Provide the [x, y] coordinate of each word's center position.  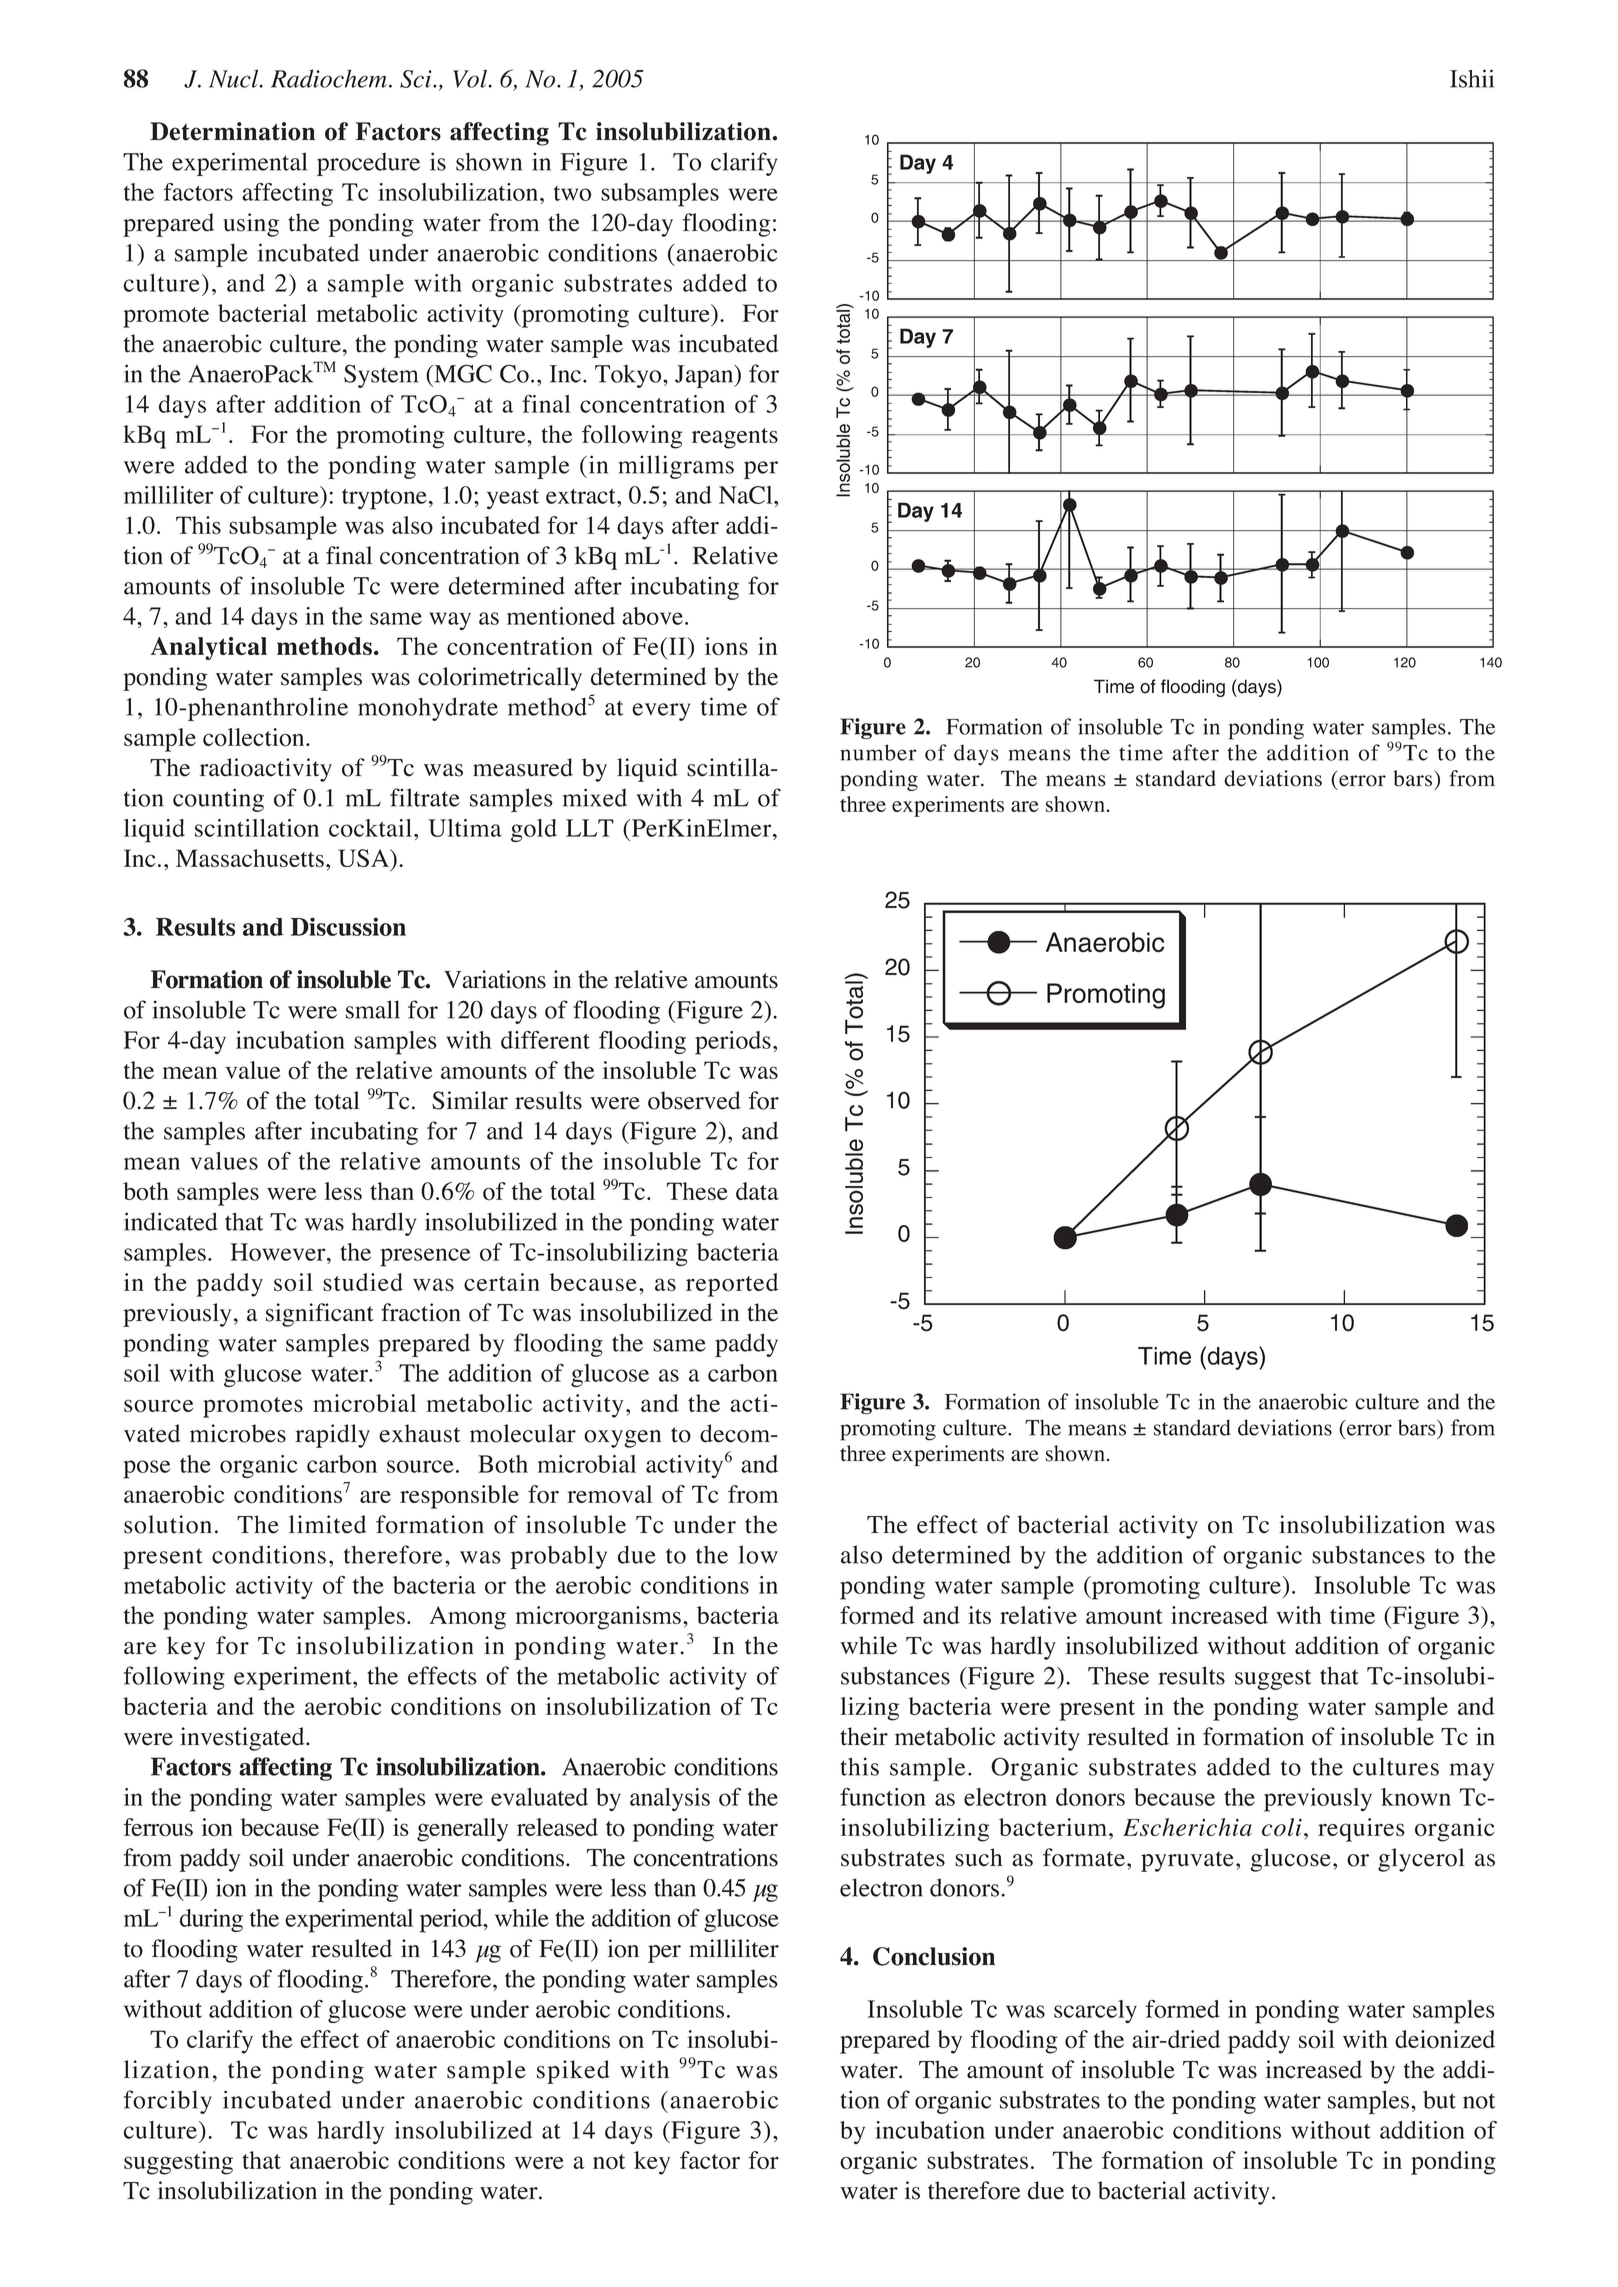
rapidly [332, 1436]
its [979, 1615]
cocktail [372, 828]
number [878, 752]
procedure [368, 164]
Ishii [1472, 78]
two [572, 193]
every [661, 712]
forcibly [168, 2102]
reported [732, 1285]
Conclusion [934, 1956]
